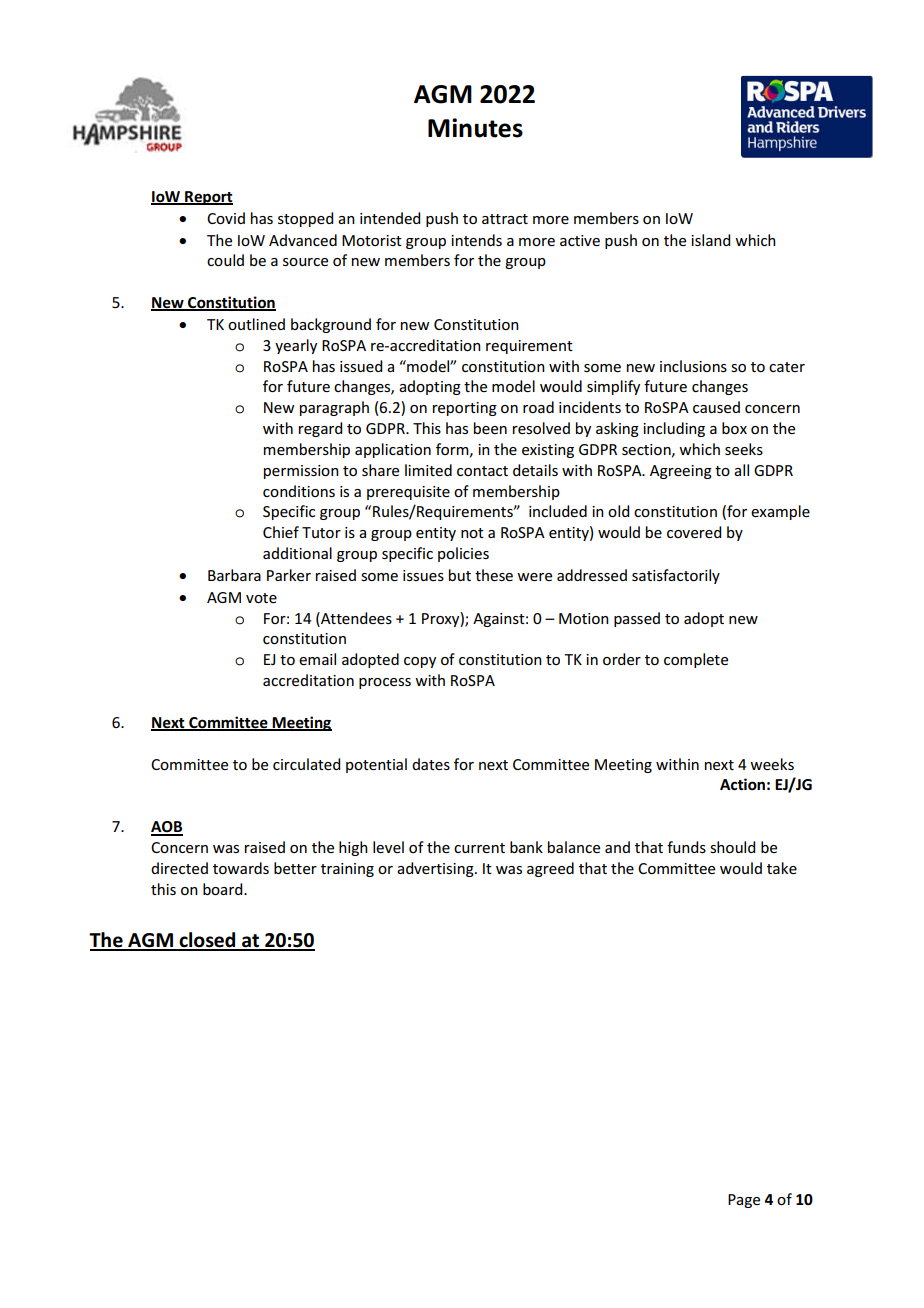  I want to click on board, so click(224, 889).
